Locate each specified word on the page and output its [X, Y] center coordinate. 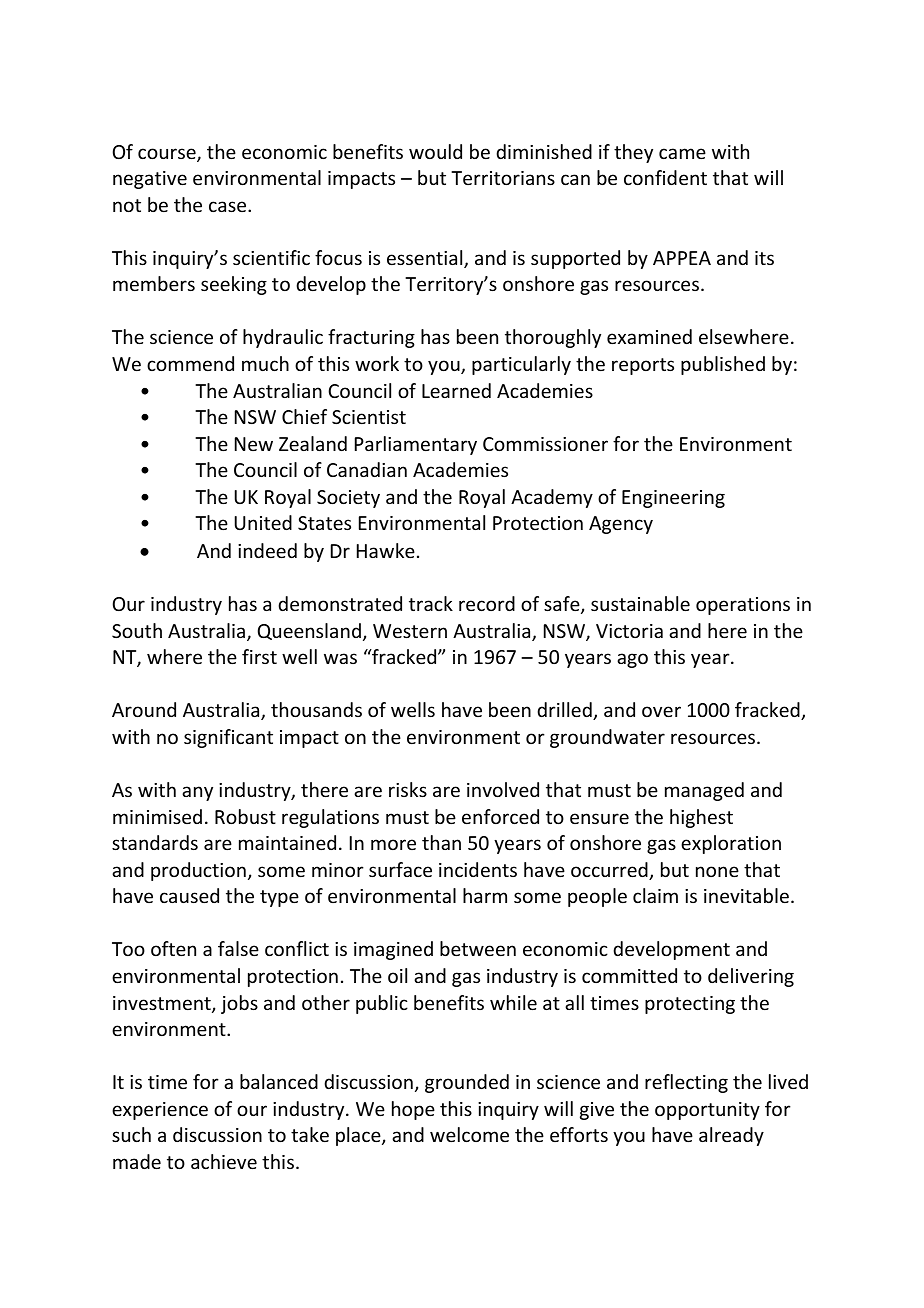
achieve [224, 1161]
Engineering [673, 499]
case [229, 206]
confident [665, 177]
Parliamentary [416, 445]
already [731, 1136]
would [435, 151]
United [263, 522]
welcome [469, 1134]
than [441, 842]
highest [701, 818]
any [197, 793]
